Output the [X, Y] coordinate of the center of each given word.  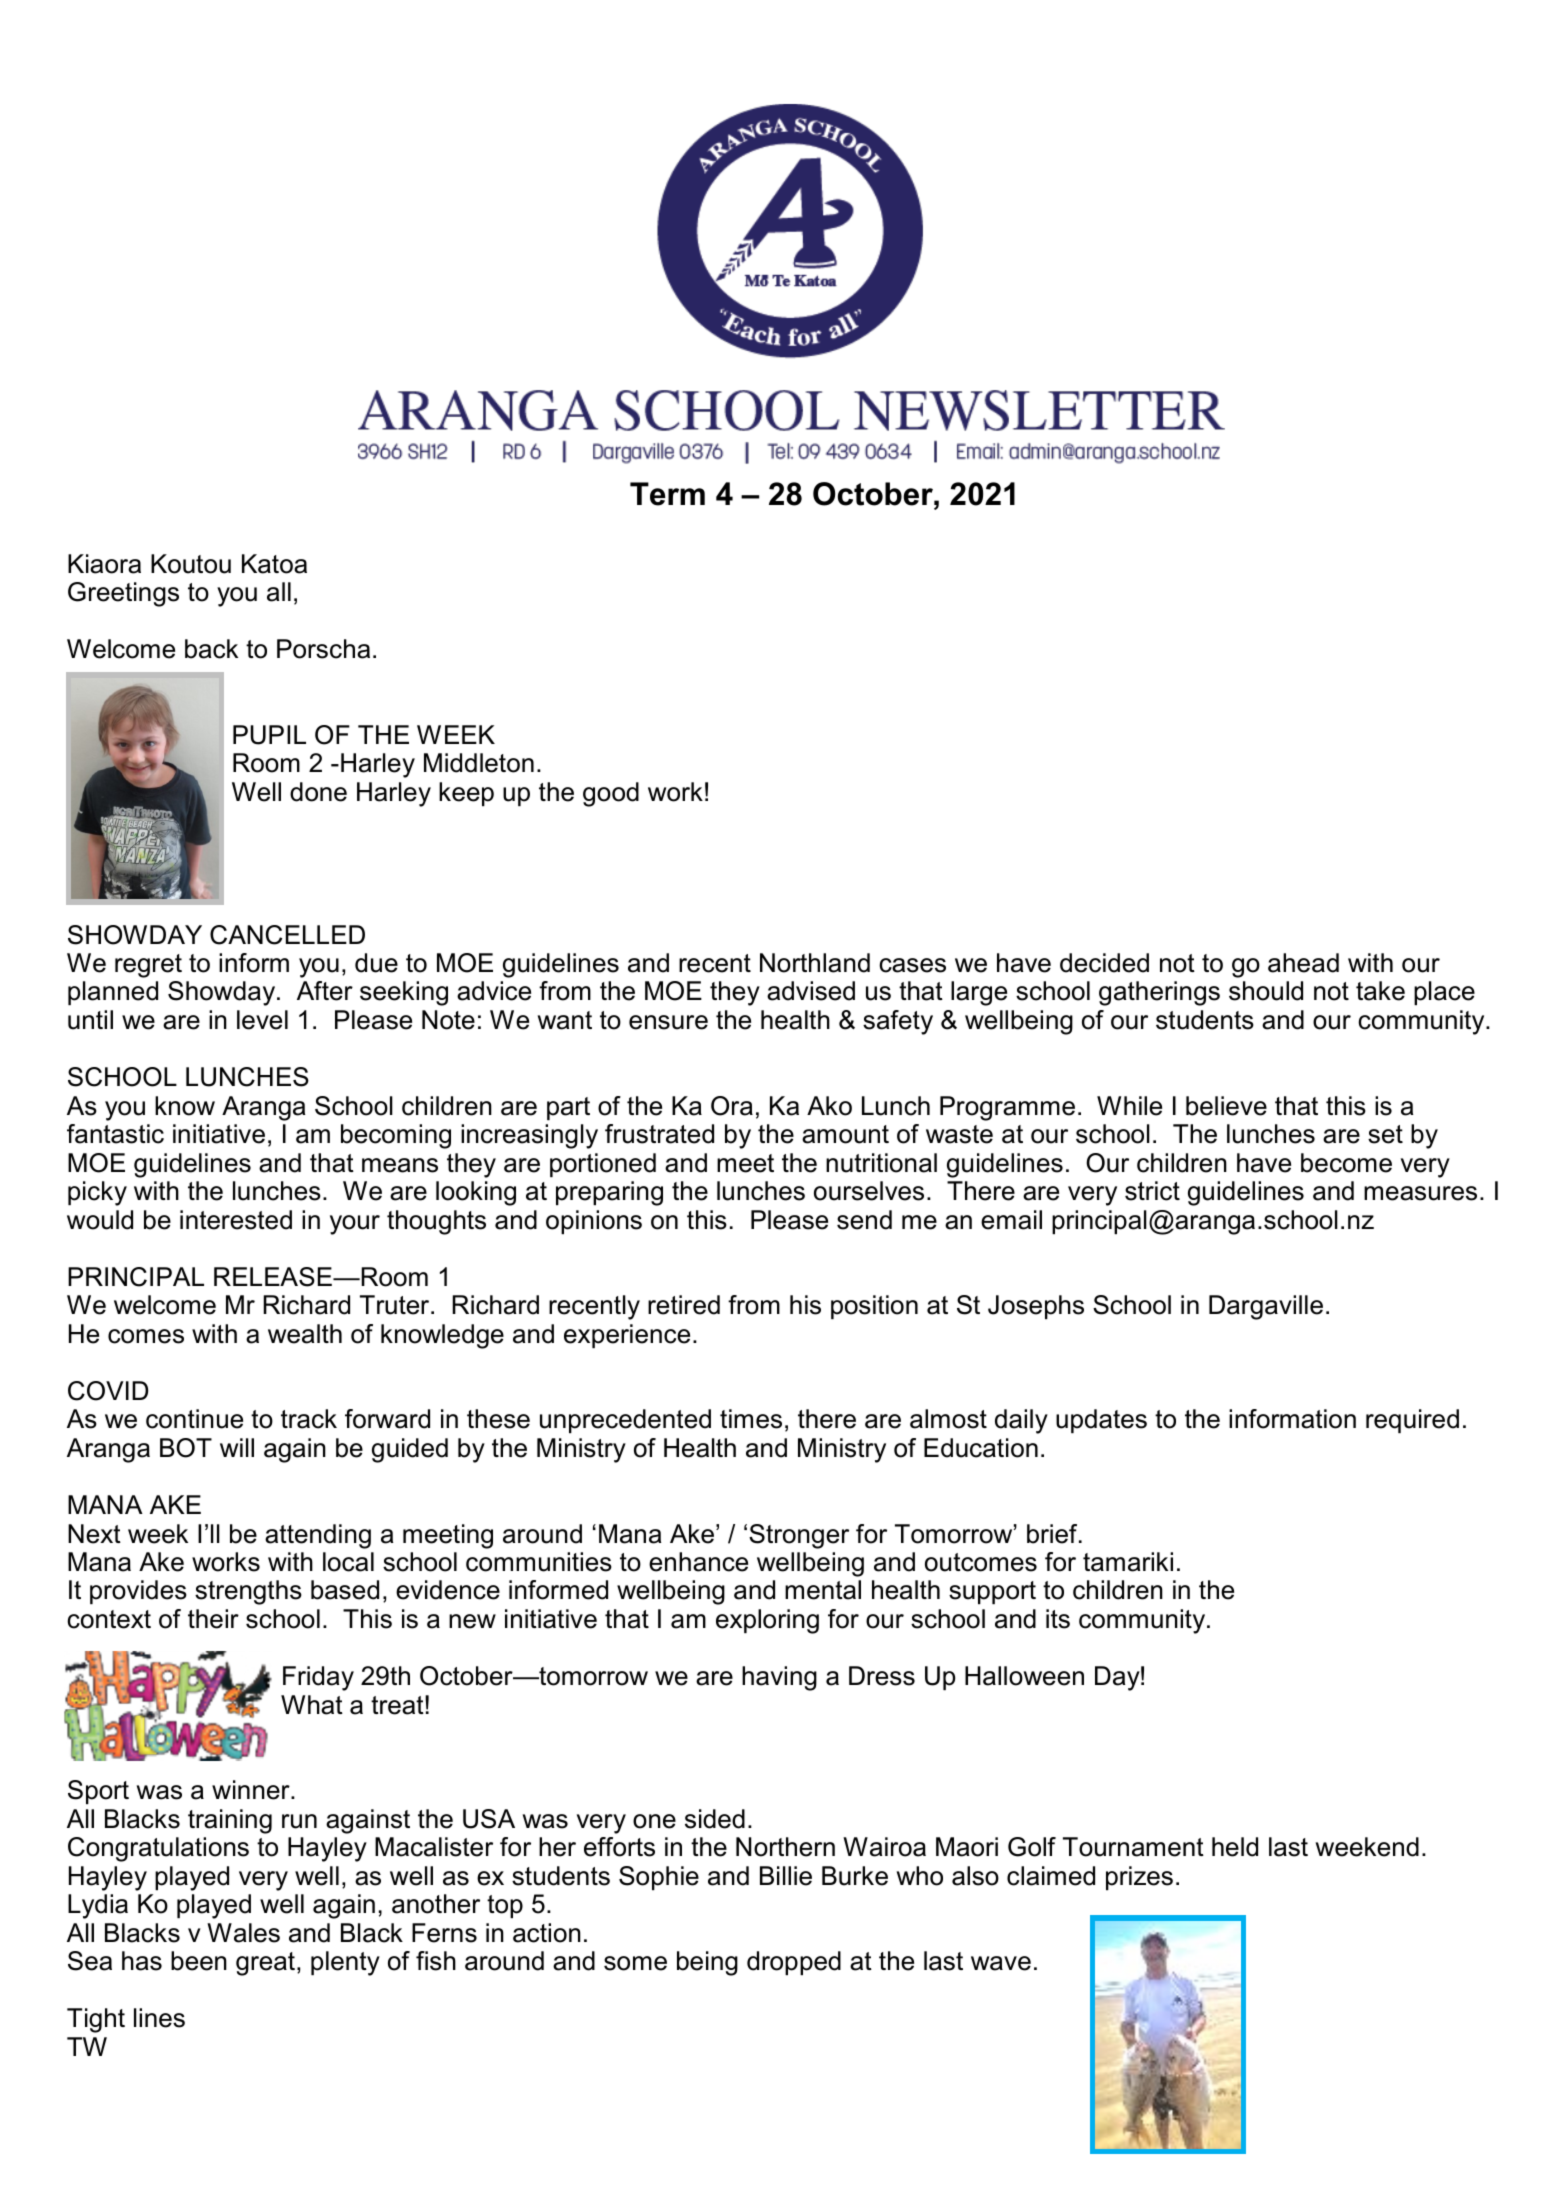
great [265, 1964]
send [864, 1220]
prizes [1139, 1878]
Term [667, 494]
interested [236, 1220]
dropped [794, 1963]
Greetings [123, 594]
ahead [1303, 963]
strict [1152, 1191]
